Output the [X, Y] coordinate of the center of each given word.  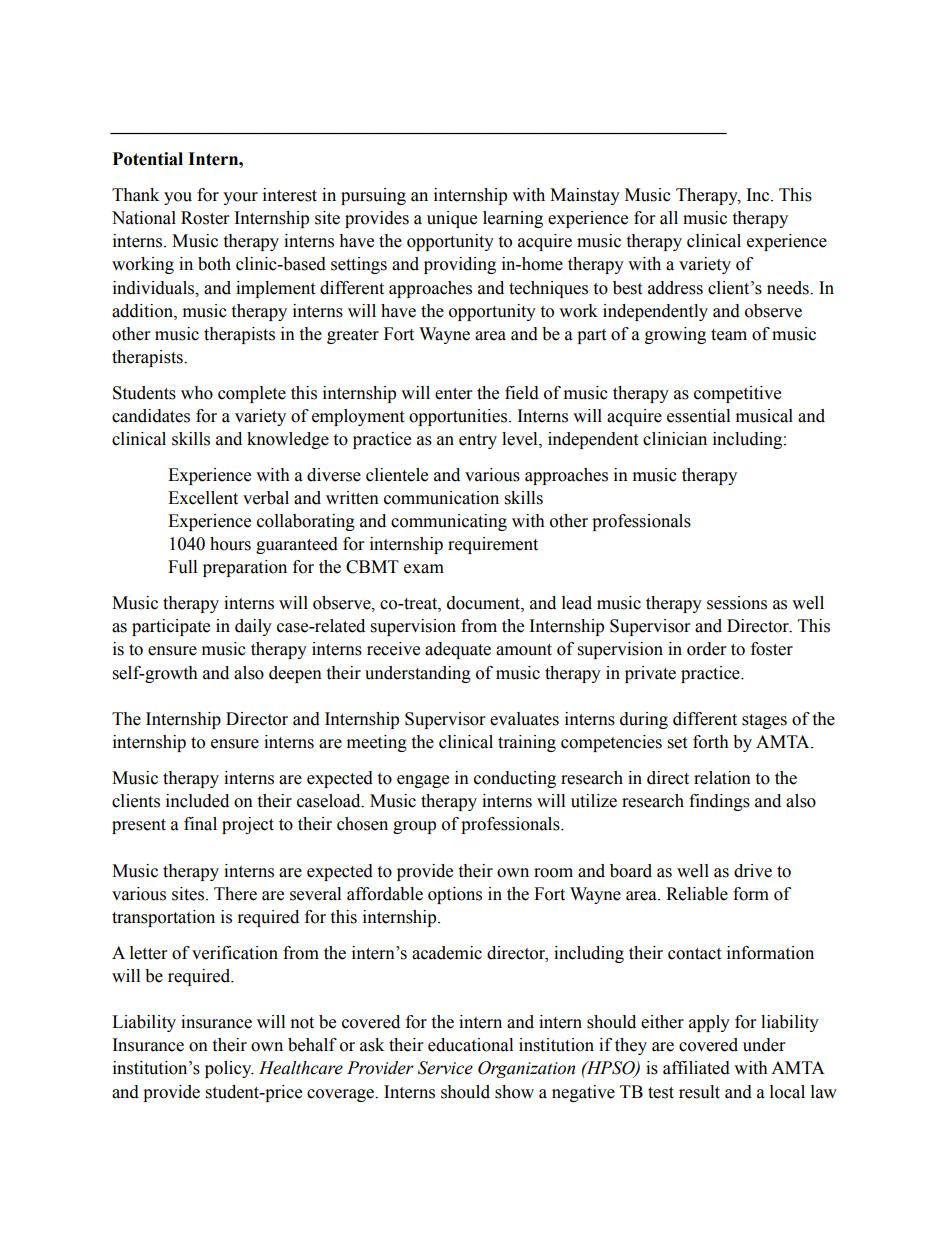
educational [470, 1045]
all [669, 218]
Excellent [203, 498]
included [197, 801]
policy [229, 1069]
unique [452, 219]
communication [441, 498]
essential [698, 416]
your [240, 198]
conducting [515, 779]
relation [722, 778]
